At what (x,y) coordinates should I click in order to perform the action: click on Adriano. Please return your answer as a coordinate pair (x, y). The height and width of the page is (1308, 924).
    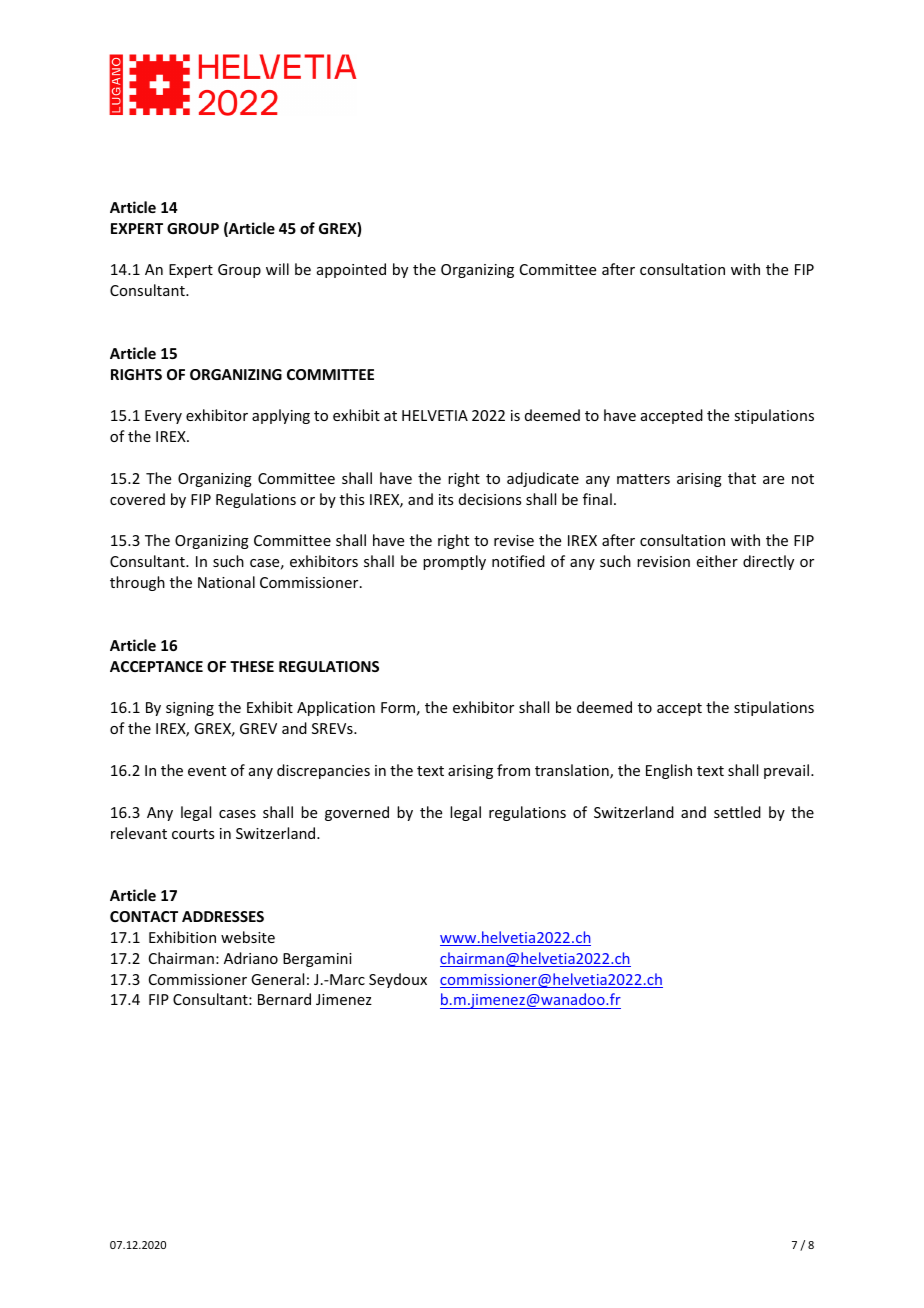
    Looking at the image, I should click on (251, 958).
